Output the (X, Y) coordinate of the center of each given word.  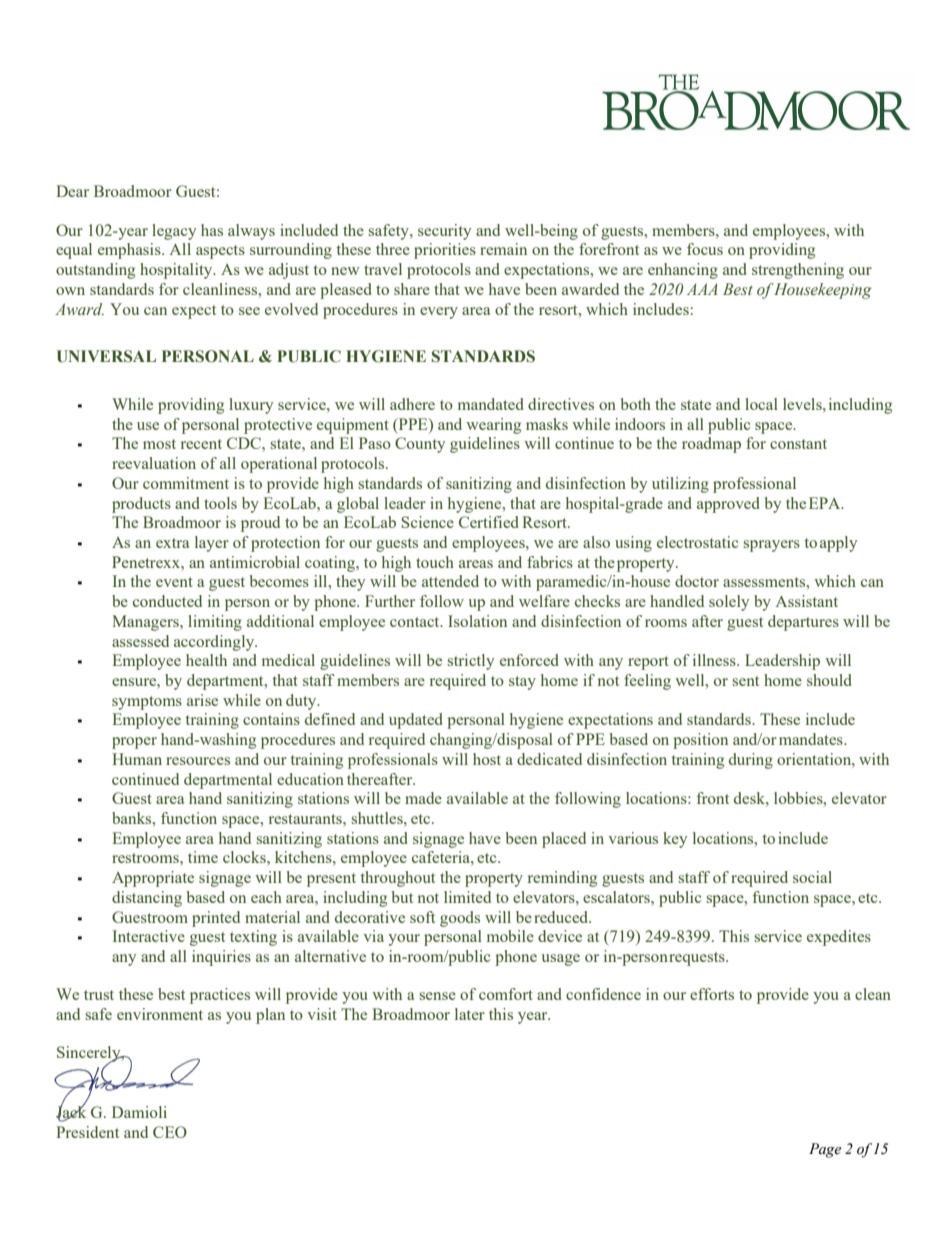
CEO (170, 1132)
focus (705, 249)
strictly (470, 662)
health (206, 660)
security (444, 232)
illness (715, 660)
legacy (174, 232)
